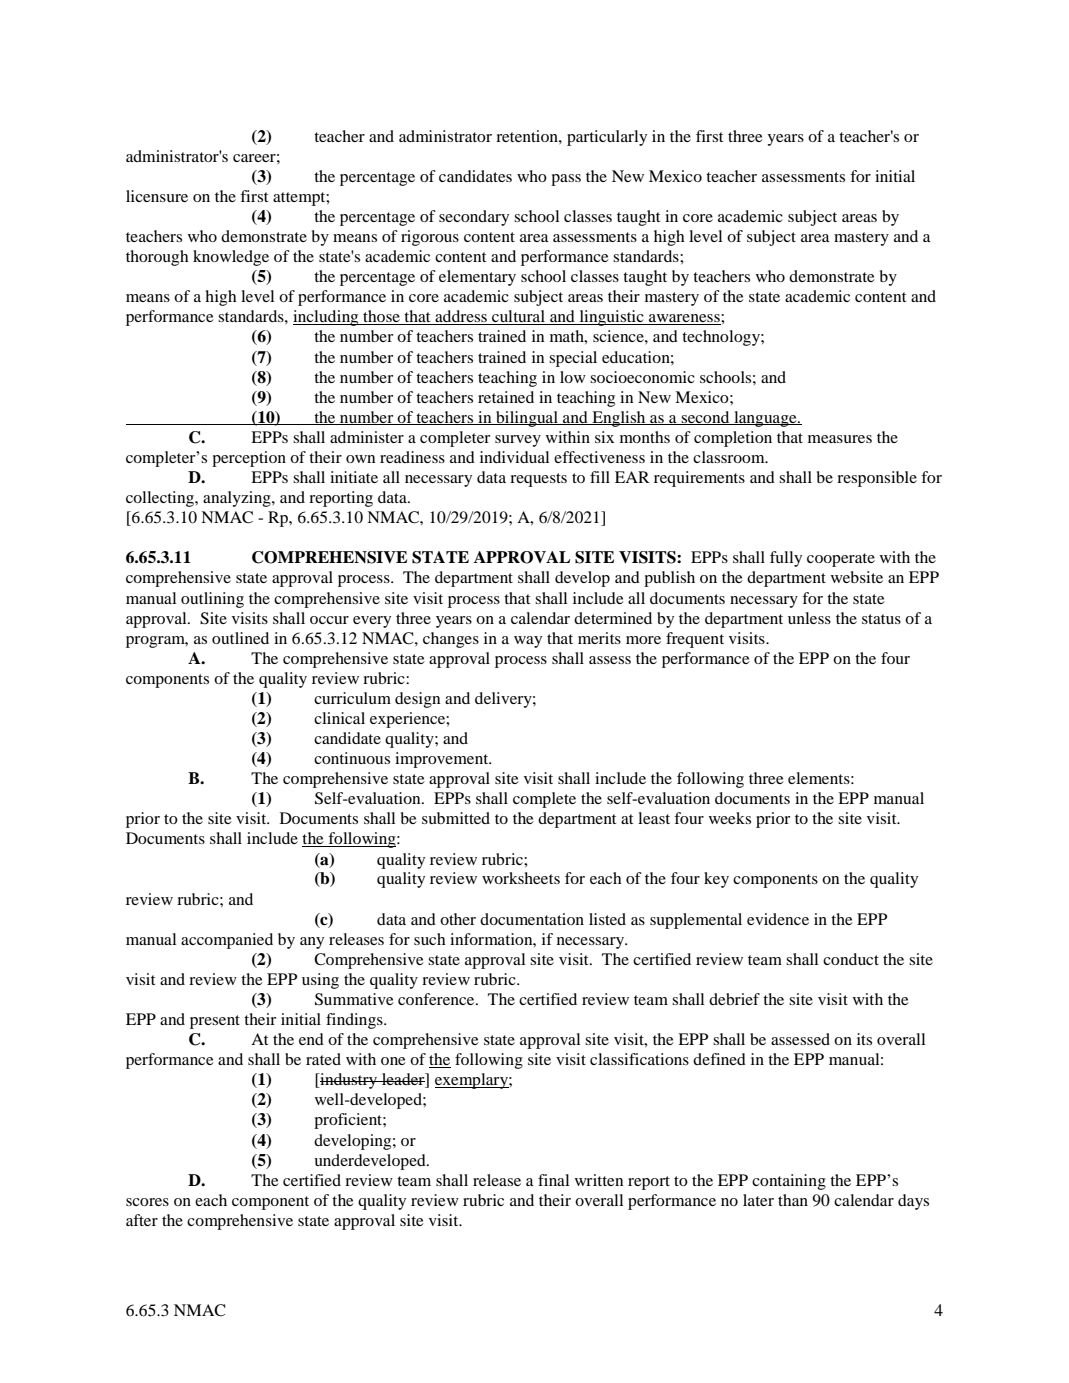 This screenshot has height=1383, width=1069. Describe the element at coordinates (789, 1182) in the screenshot. I see `containing` at that location.
